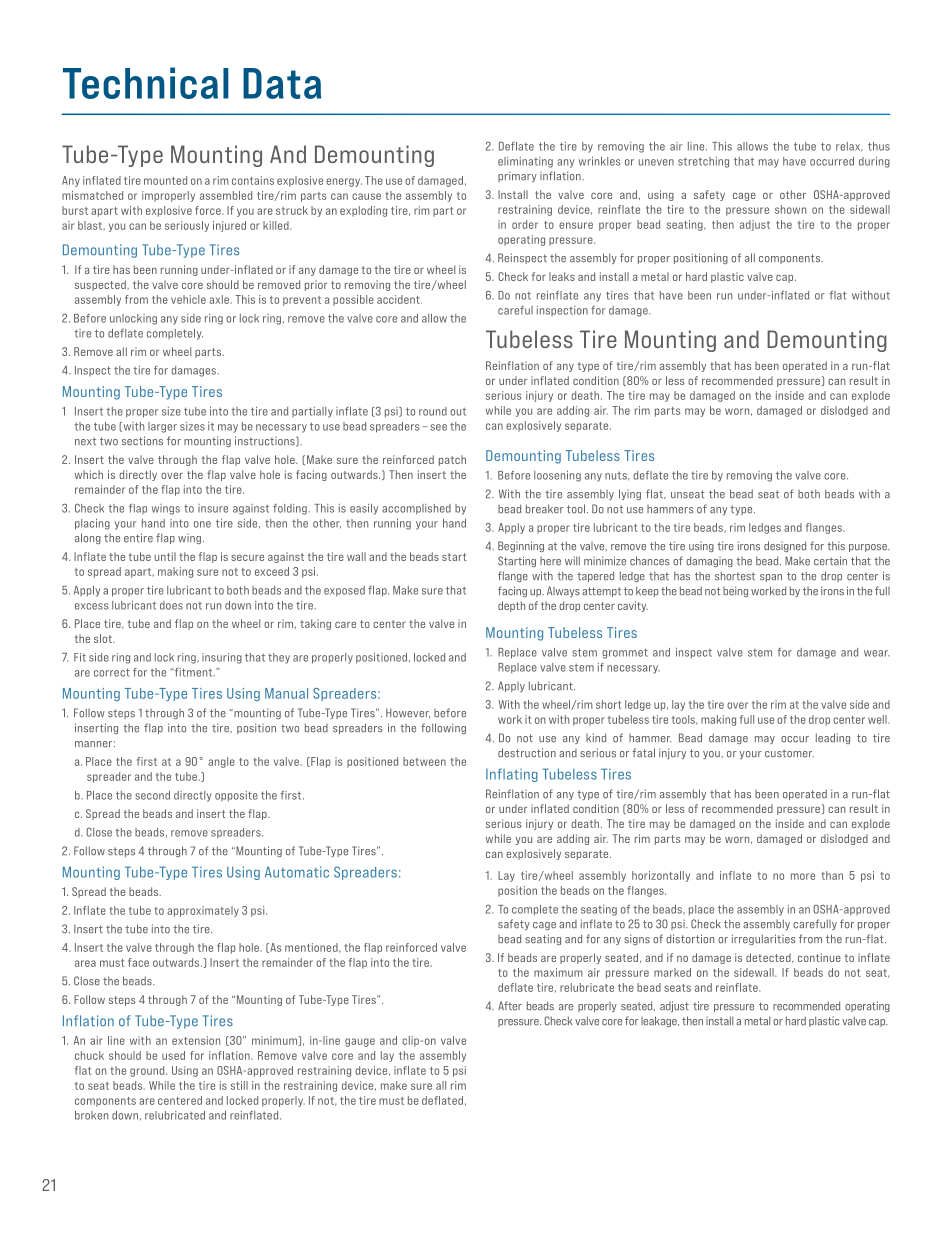 The image size is (952, 1233). I want to click on After, so click(510, 1006).
